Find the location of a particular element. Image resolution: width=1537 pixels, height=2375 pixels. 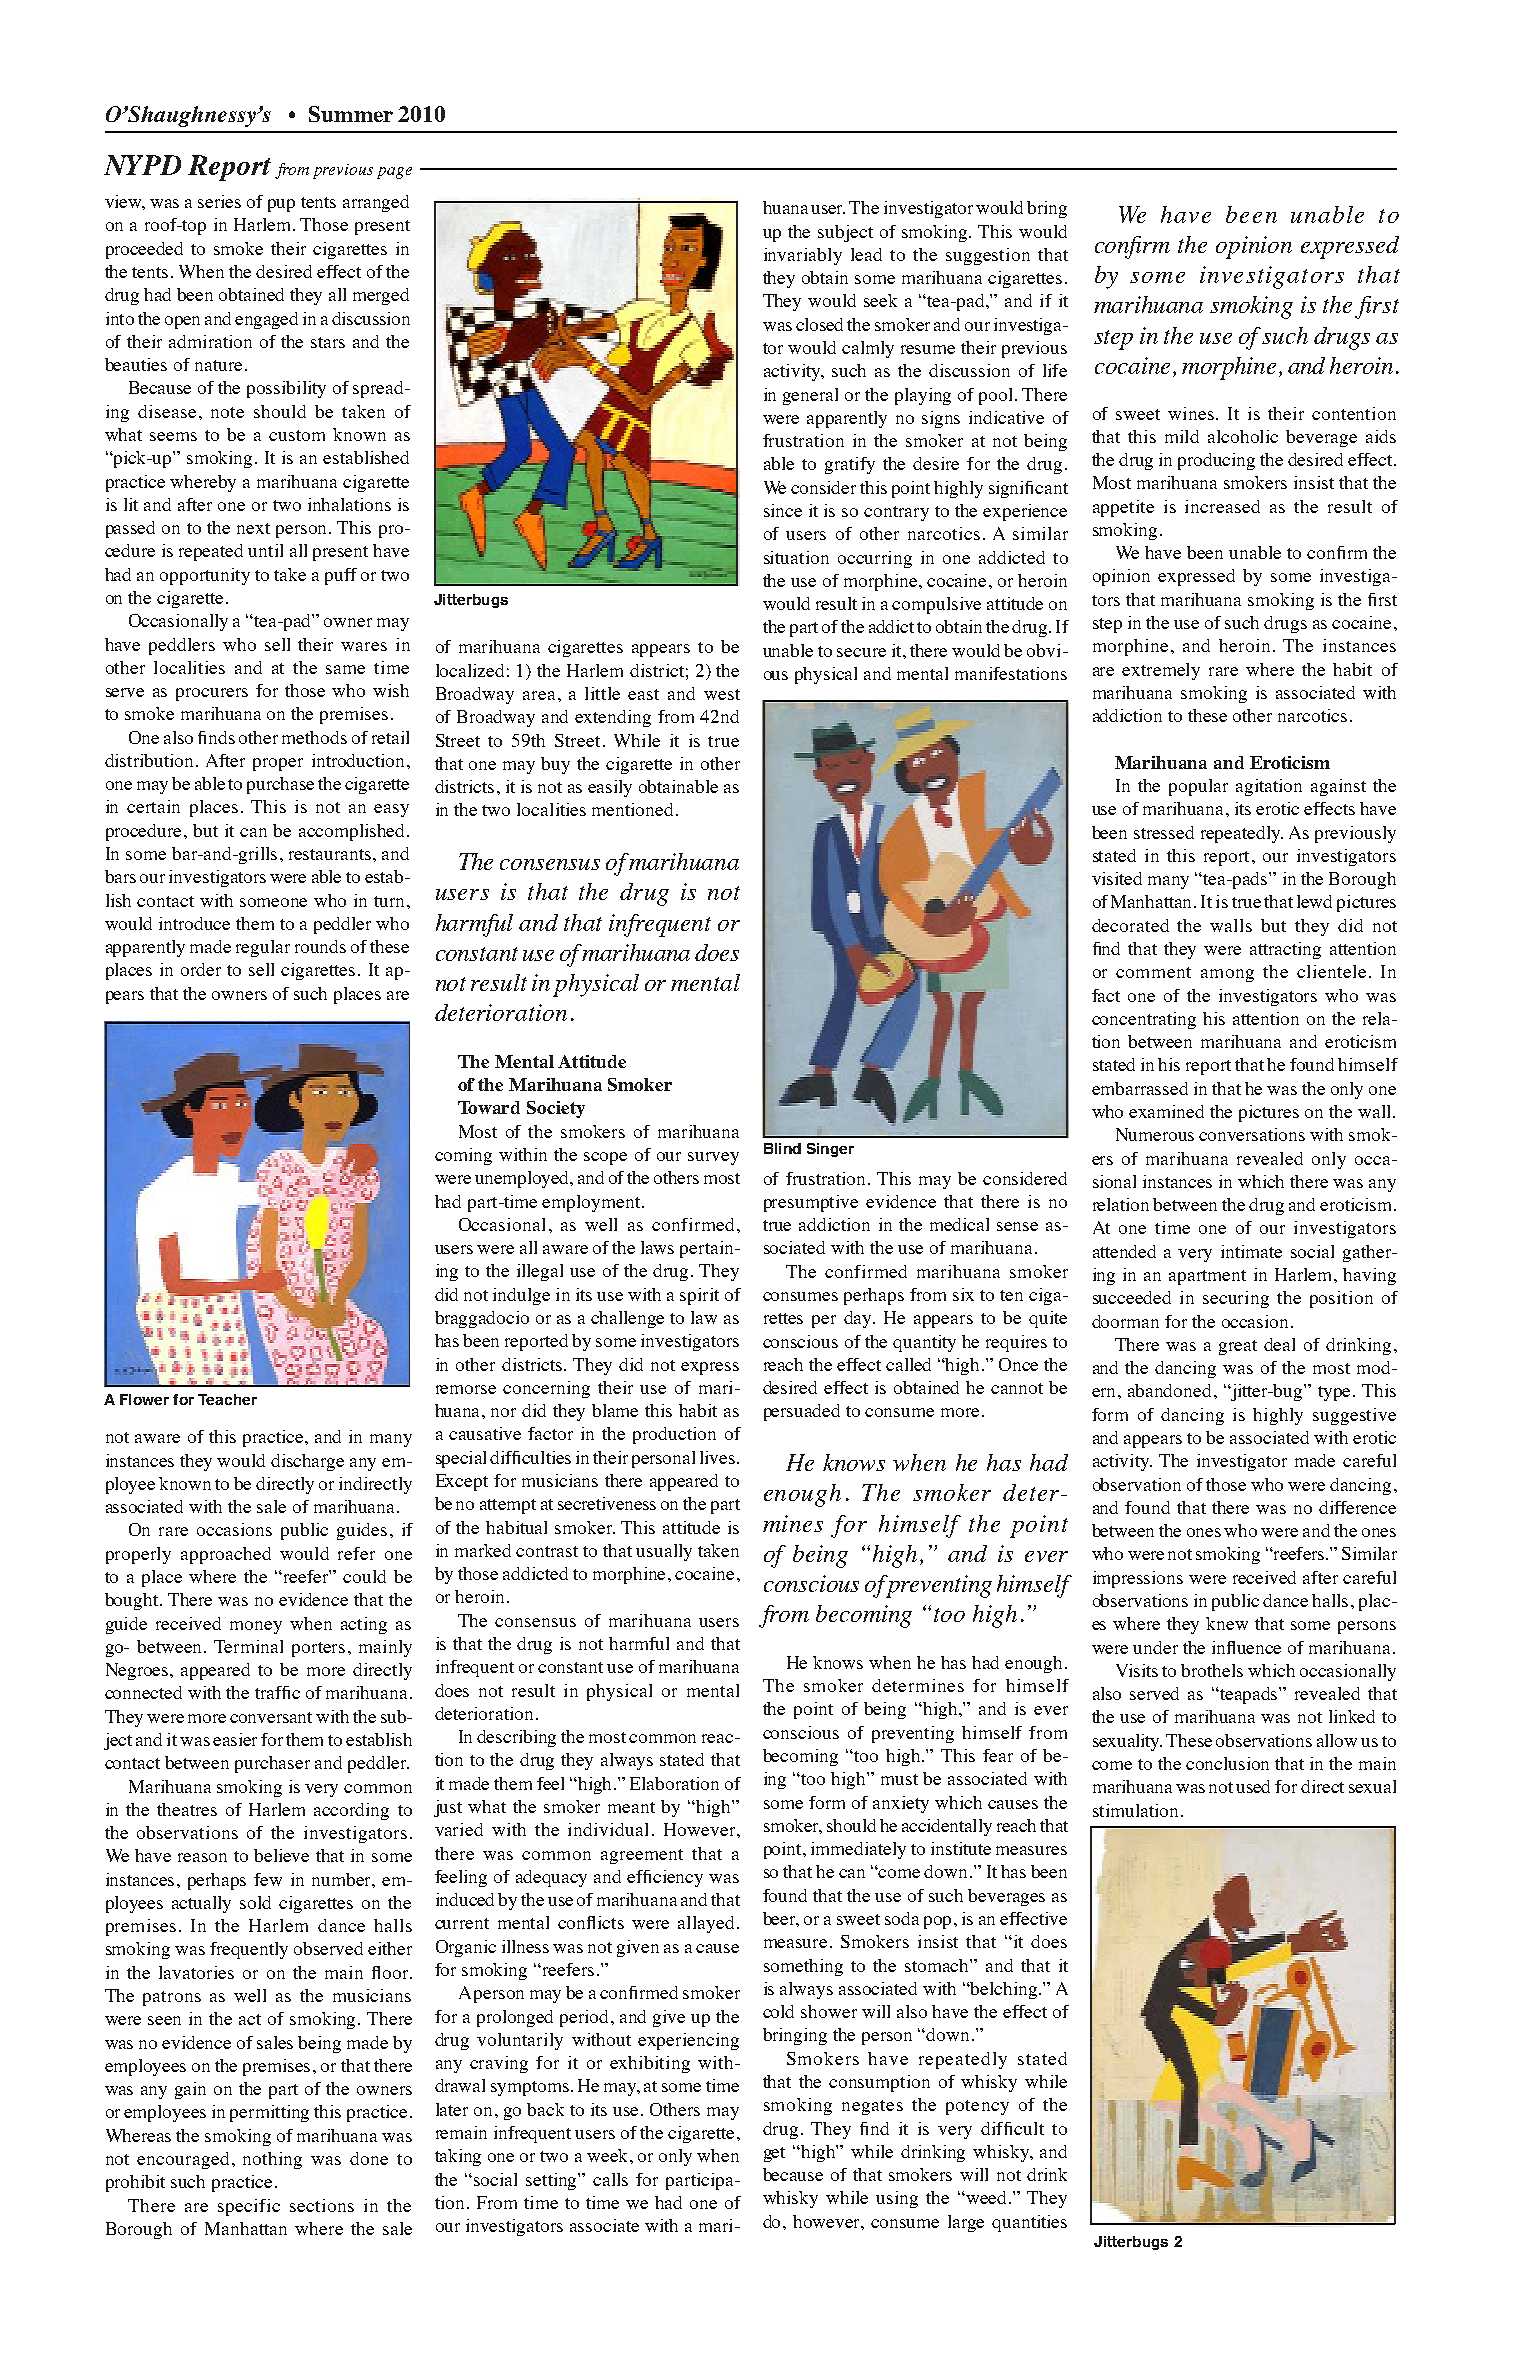

pup is located at coordinates (281, 205).
